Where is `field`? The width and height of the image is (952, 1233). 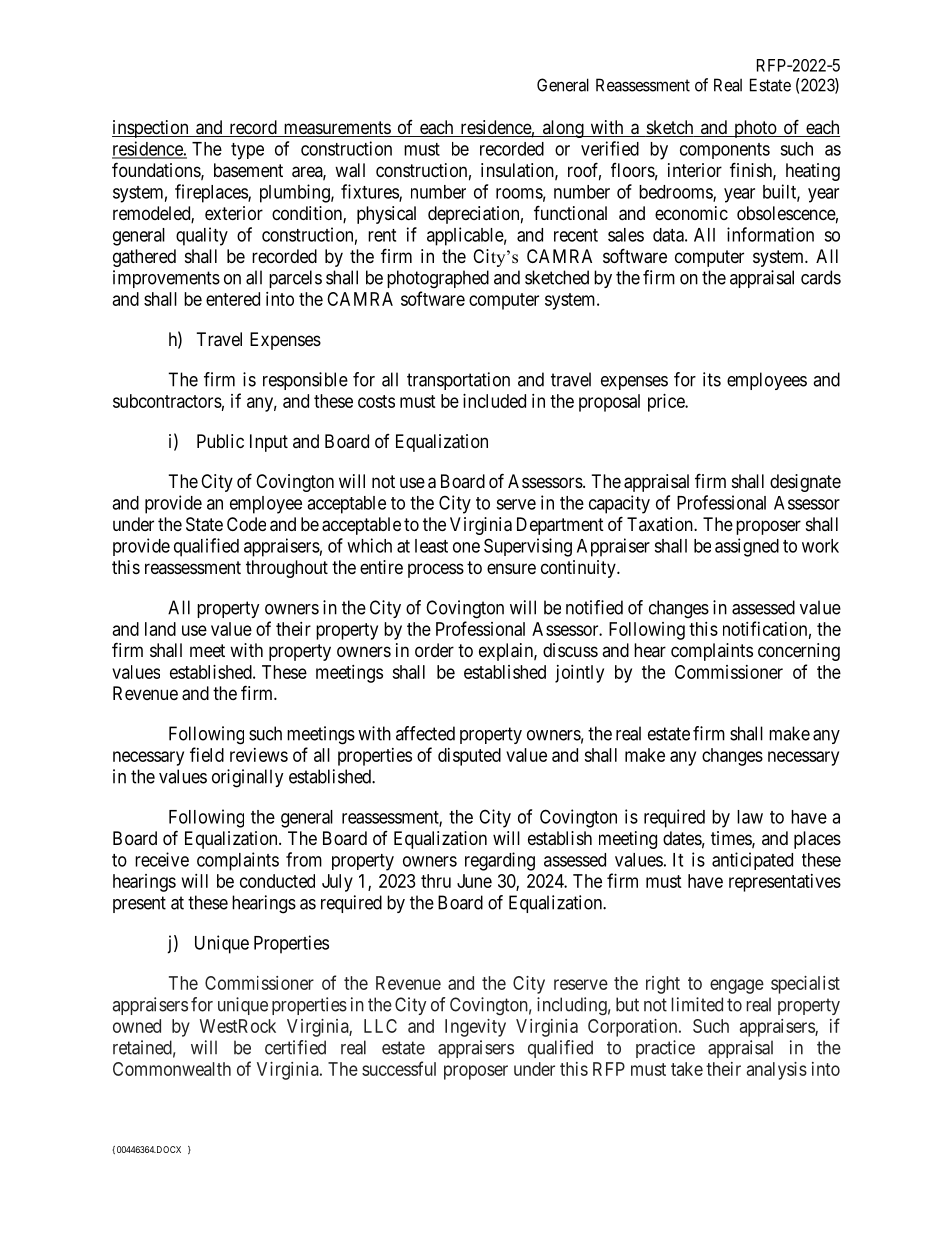 field is located at coordinates (207, 754).
